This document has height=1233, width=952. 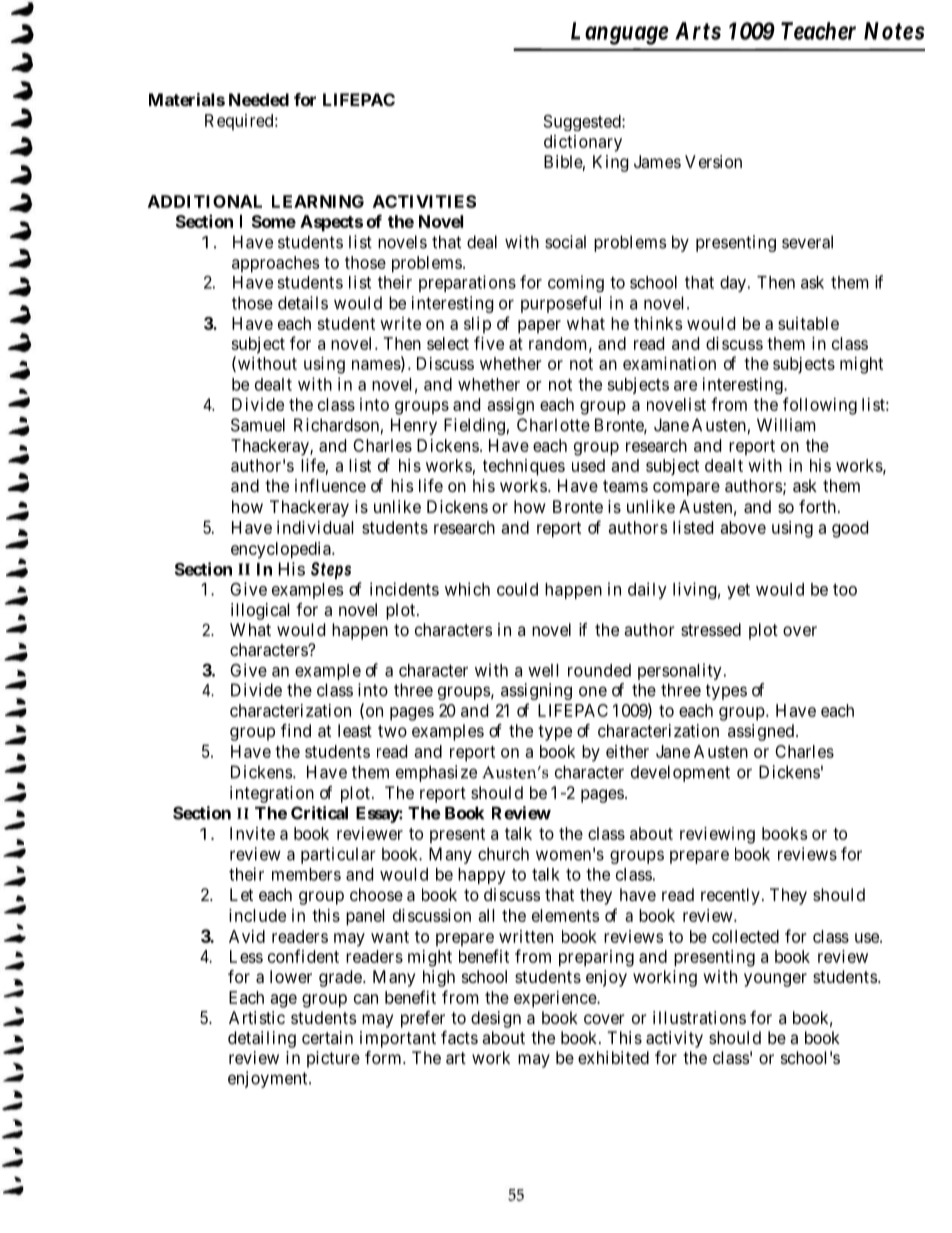 I want to click on William, so click(x=786, y=425).
